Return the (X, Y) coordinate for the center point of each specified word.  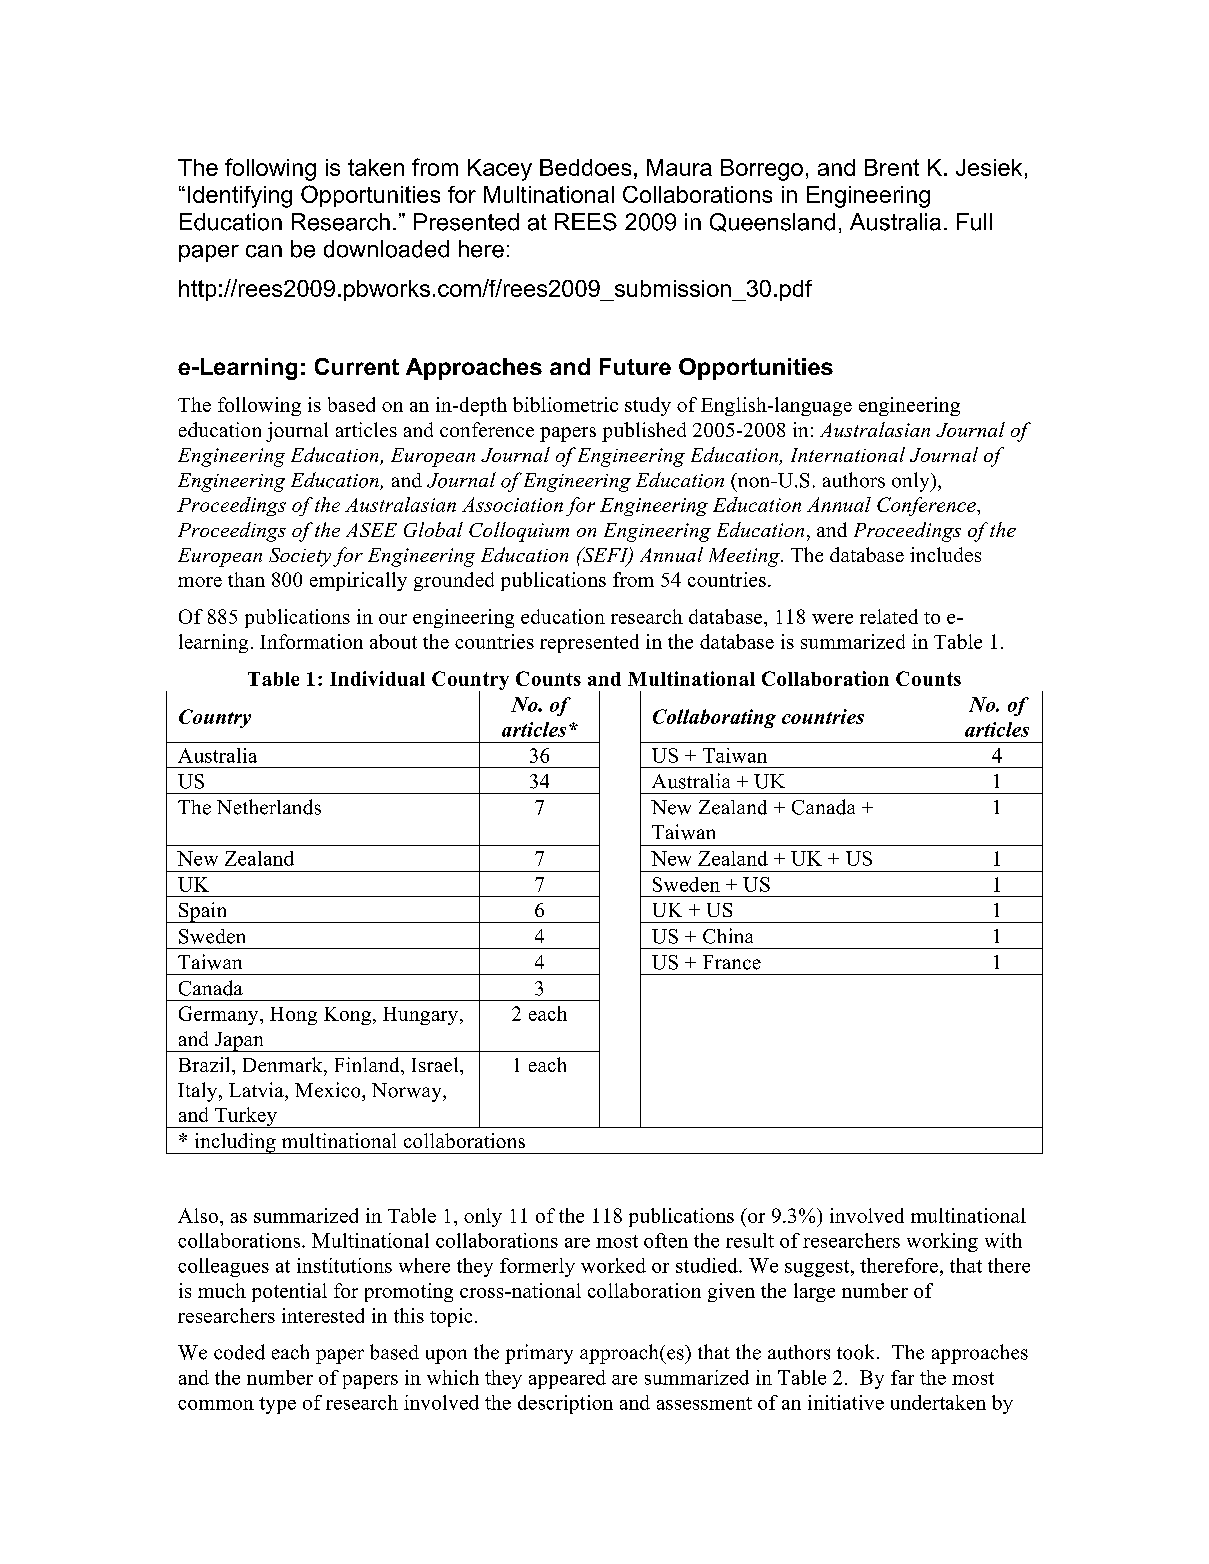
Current (357, 366)
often (666, 1240)
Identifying (240, 197)
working (942, 1242)
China (728, 936)
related (889, 616)
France (732, 962)
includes (945, 554)
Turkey (246, 1117)
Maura (679, 167)
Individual (377, 678)
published (644, 432)
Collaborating (714, 718)
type (277, 1405)
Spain (203, 912)
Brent (892, 167)
